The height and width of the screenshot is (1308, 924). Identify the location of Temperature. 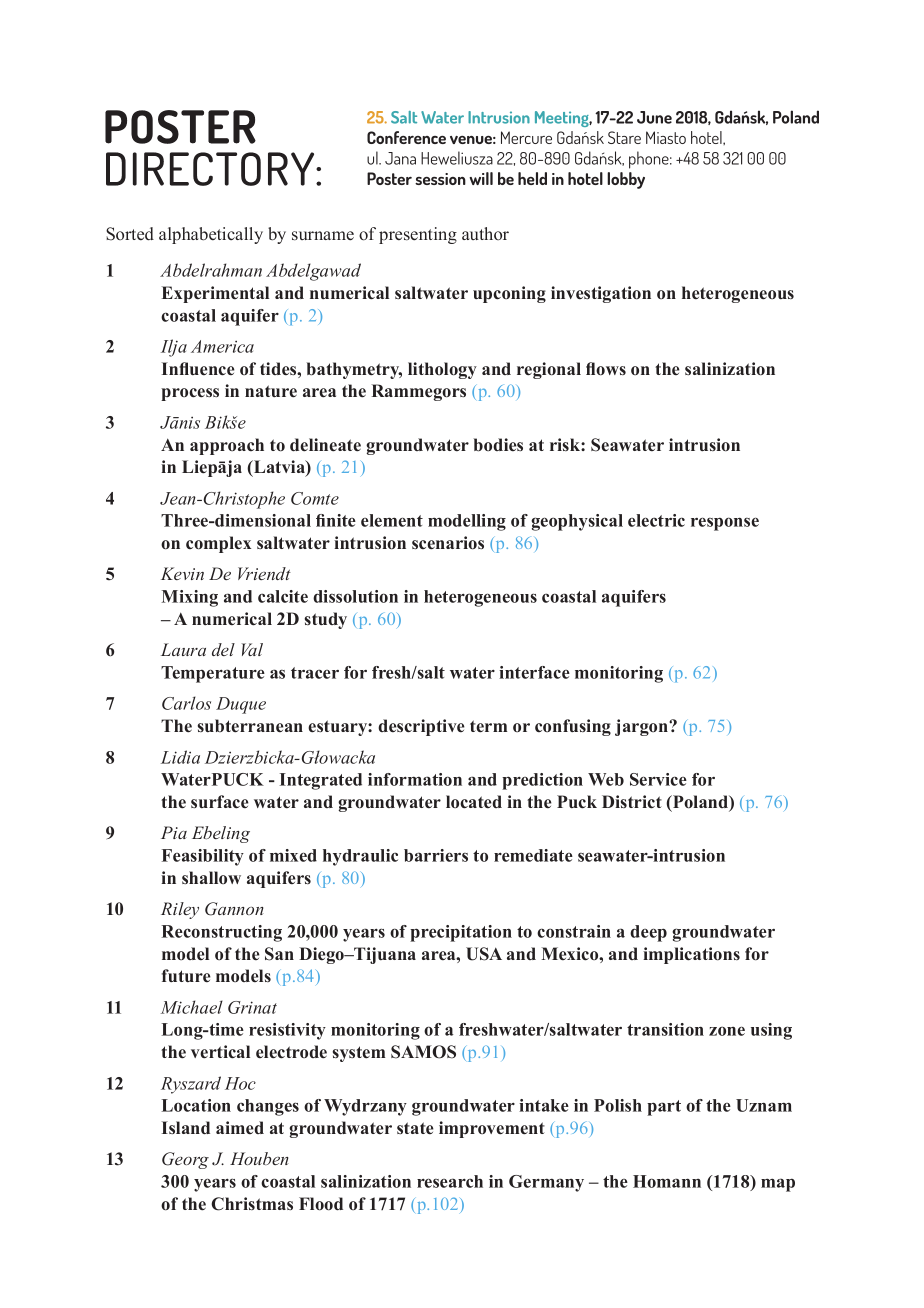
(213, 674).
